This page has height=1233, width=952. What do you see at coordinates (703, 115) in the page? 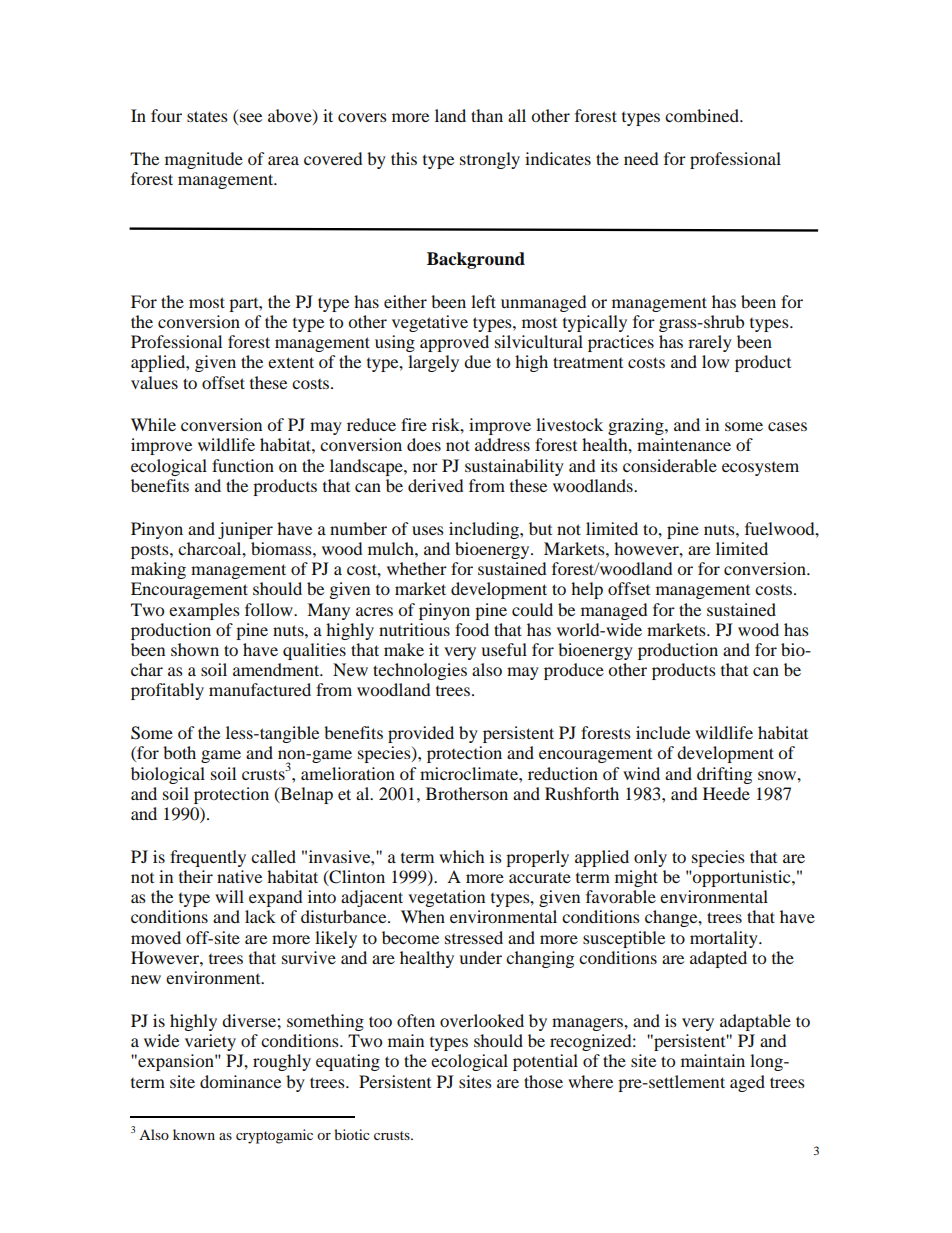
I see `combined` at bounding box center [703, 115].
